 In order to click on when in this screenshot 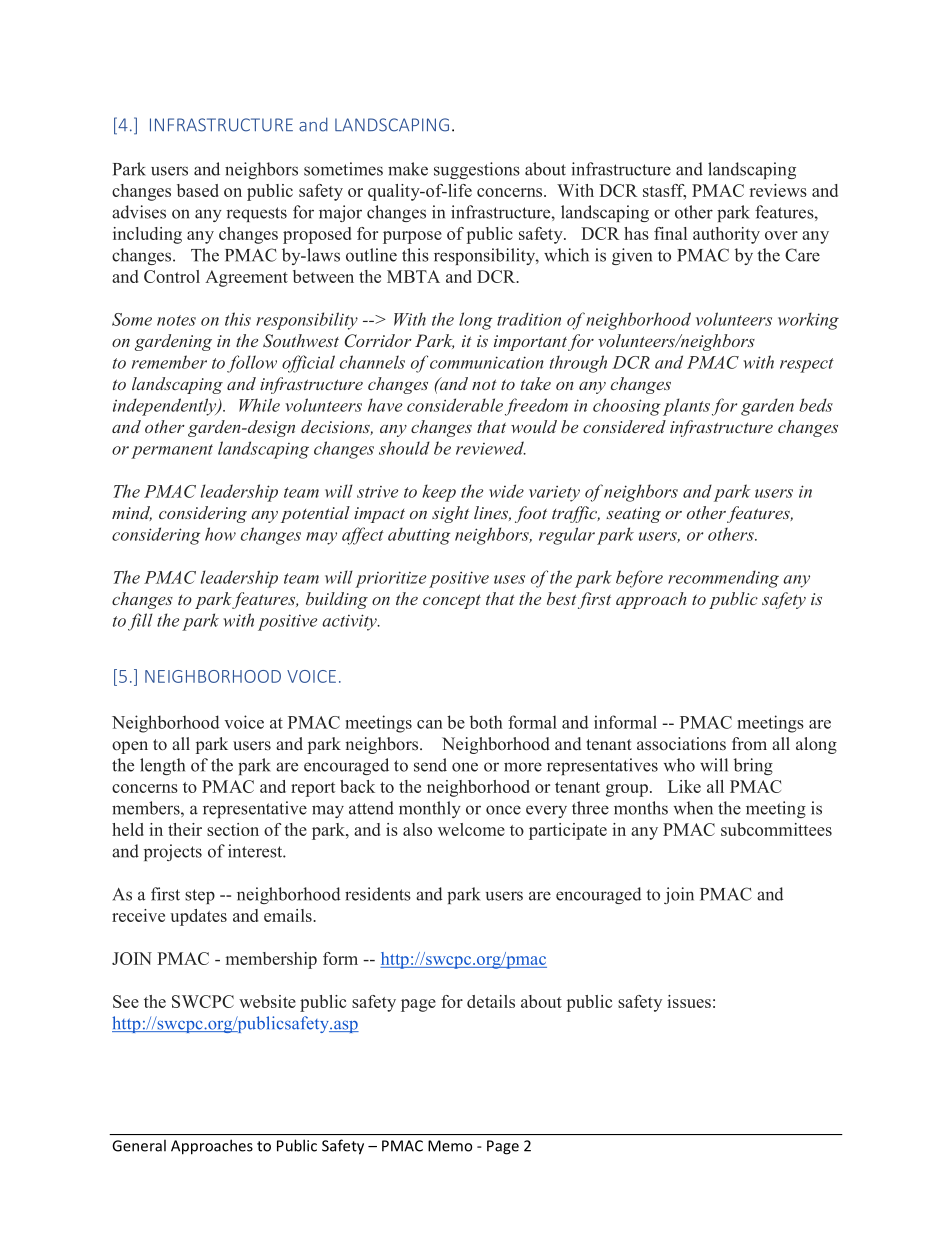, I will do `click(693, 808)`.
